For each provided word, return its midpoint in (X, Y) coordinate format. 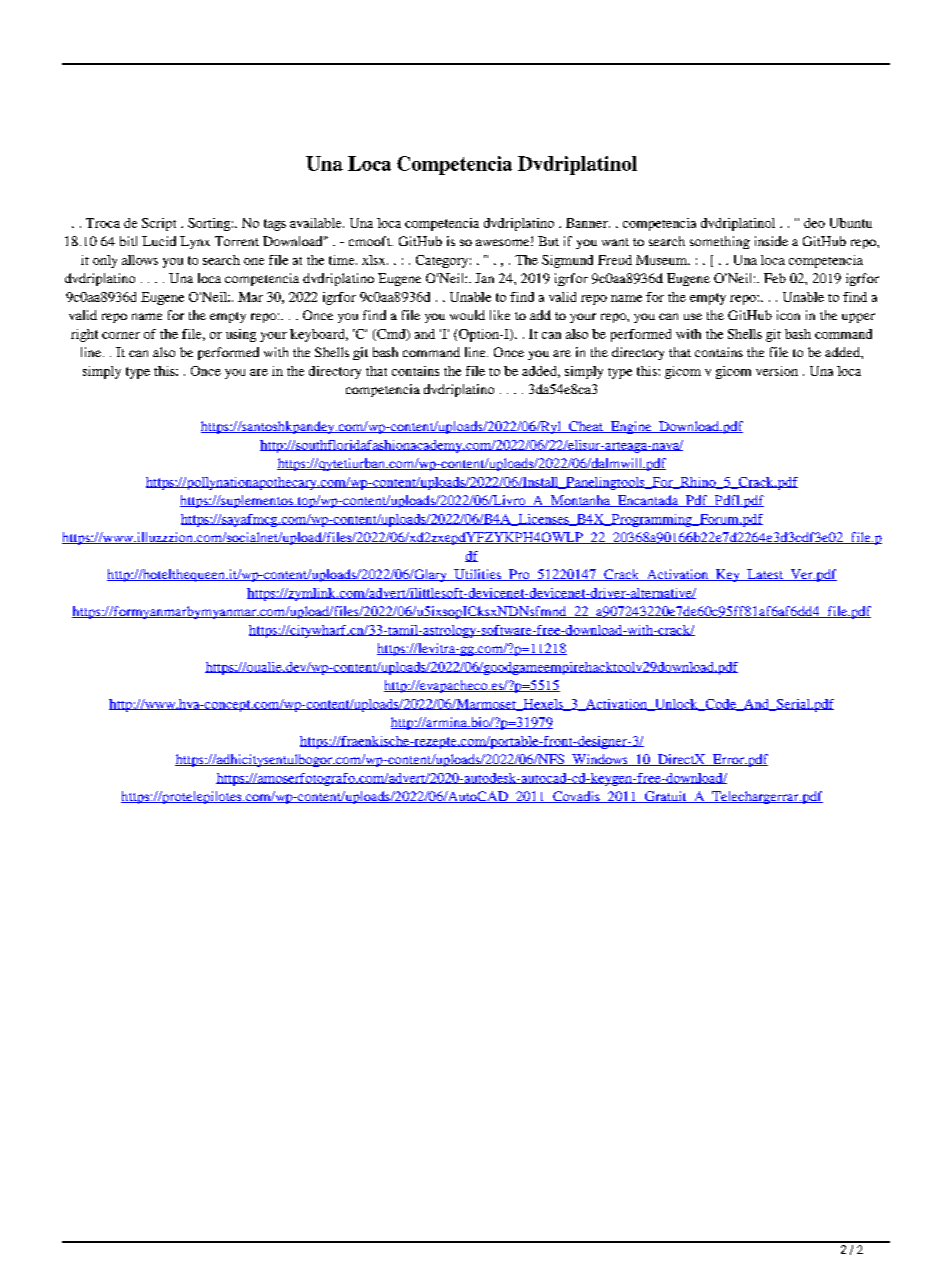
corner (121, 335)
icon (788, 315)
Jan (484, 278)
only (105, 261)
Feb (775, 278)
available (317, 223)
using (241, 335)
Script (159, 224)
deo (814, 223)
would (467, 315)
